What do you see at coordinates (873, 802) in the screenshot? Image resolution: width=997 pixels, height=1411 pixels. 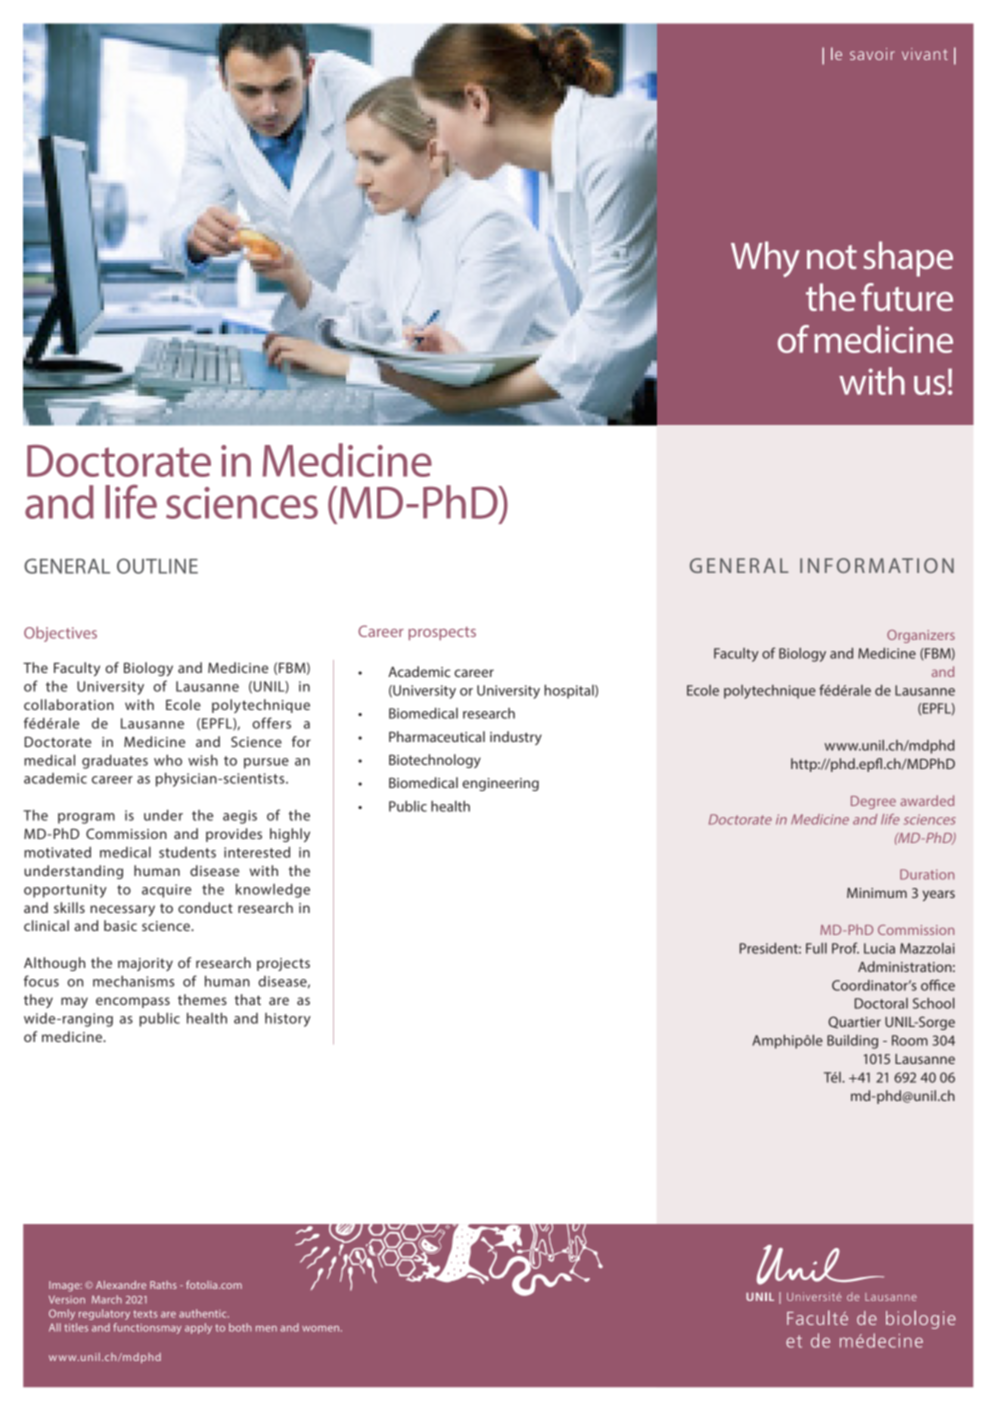 I see `Degree` at bounding box center [873, 802].
